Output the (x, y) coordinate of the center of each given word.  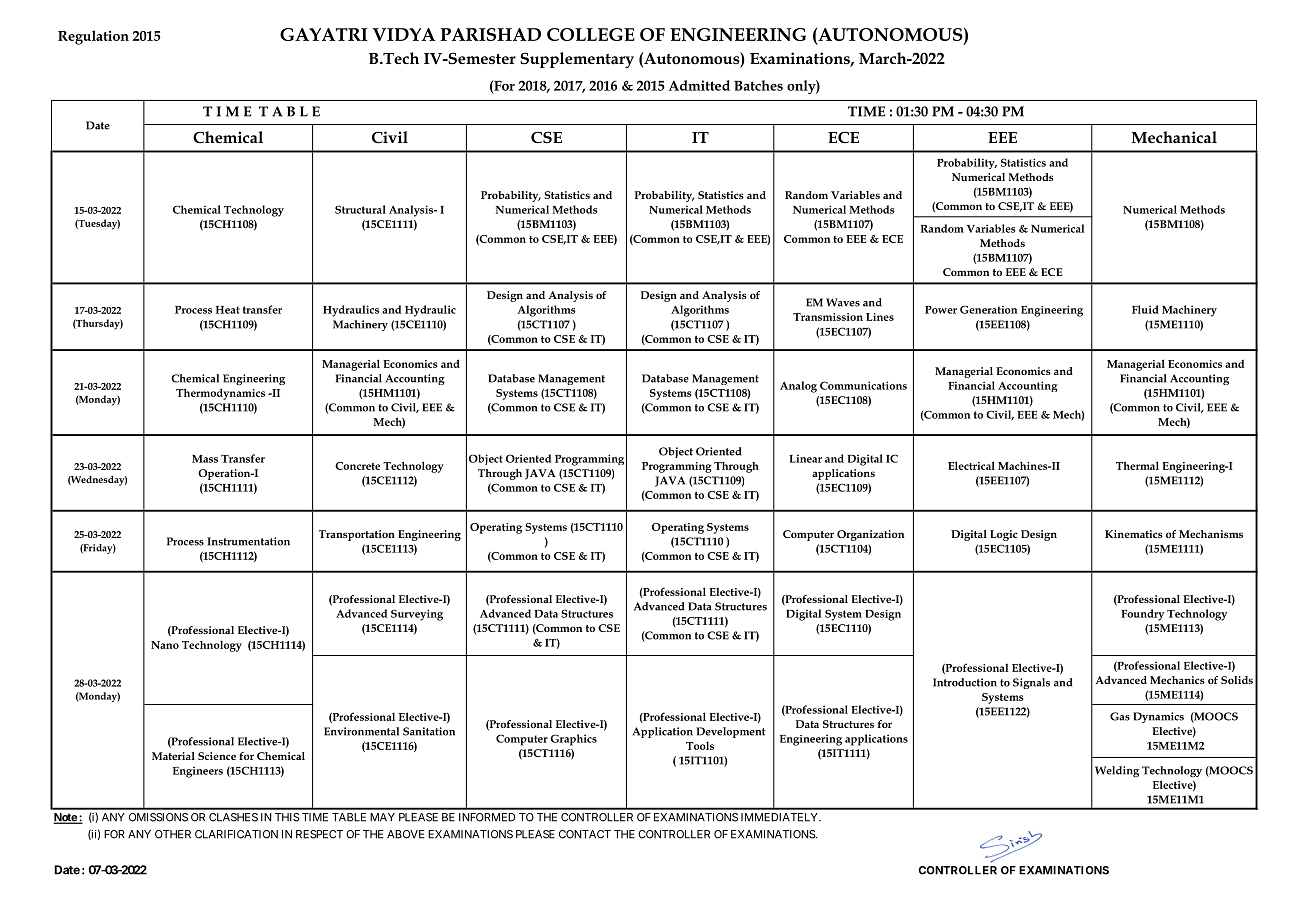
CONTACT (585, 834)
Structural (360, 209)
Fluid (1145, 309)
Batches (758, 85)
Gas (1120, 716)
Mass (205, 459)
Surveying (417, 615)
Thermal (1137, 465)
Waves (843, 302)
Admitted (699, 85)
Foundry (1142, 615)
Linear (805, 458)
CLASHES (233, 817)
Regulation (93, 37)
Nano (165, 645)
